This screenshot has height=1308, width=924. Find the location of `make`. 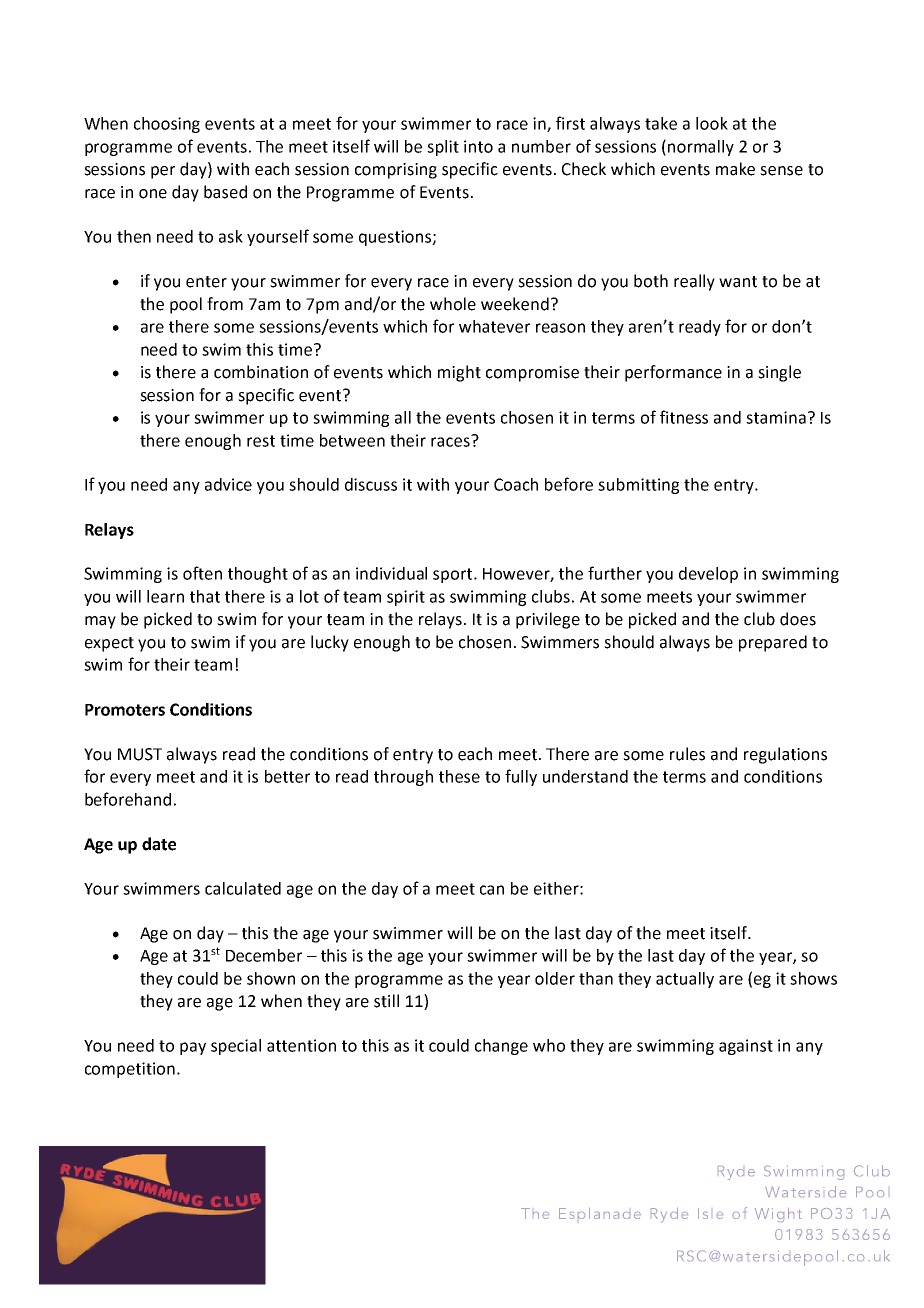

make is located at coordinates (735, 169).
